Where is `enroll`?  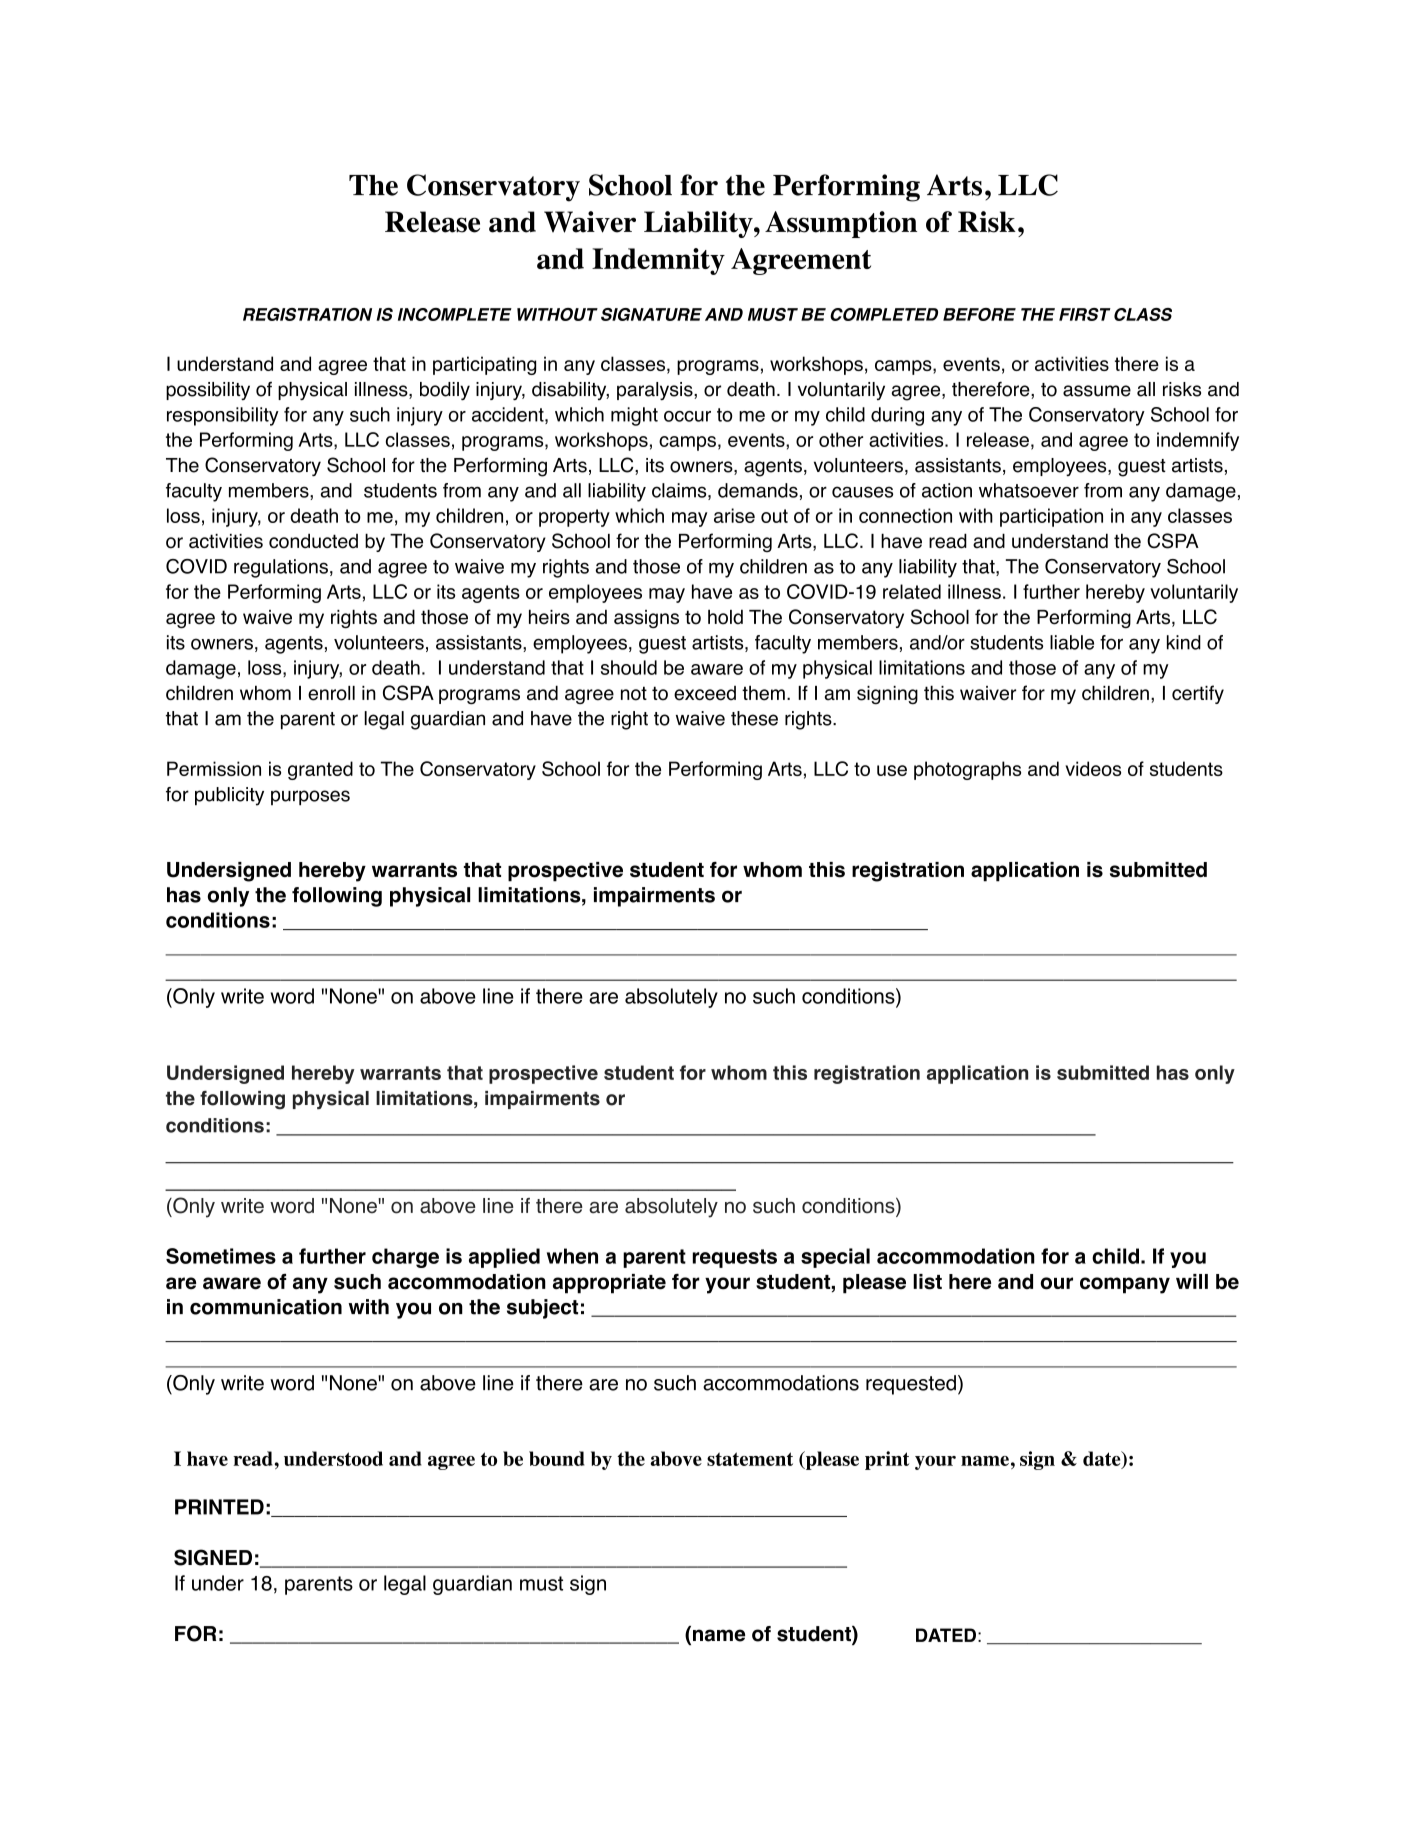
enroll is located at coordinates (331, 693).
